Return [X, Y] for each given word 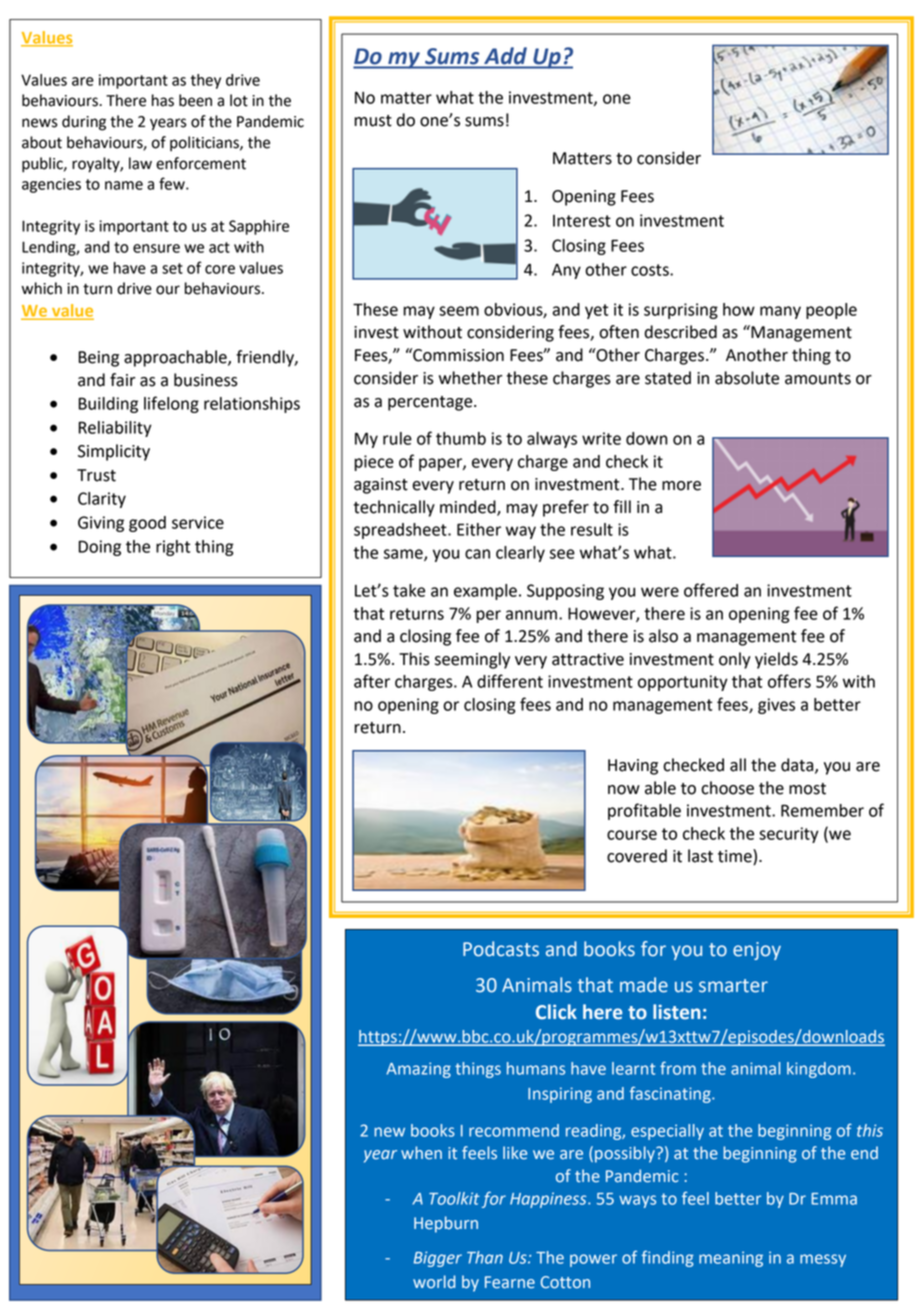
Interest [582, 221]
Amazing [418, 1070]
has [163, 100]
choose [727, 788]
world [434, 1281]
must [373, 121]
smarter [733, 986]
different [510, 681]
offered [711, 590]
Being [99, 359]
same [404, 555]
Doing [100, 548]
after [372, 681]
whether [471, 378]
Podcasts [501, 949]
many [780, 312]
